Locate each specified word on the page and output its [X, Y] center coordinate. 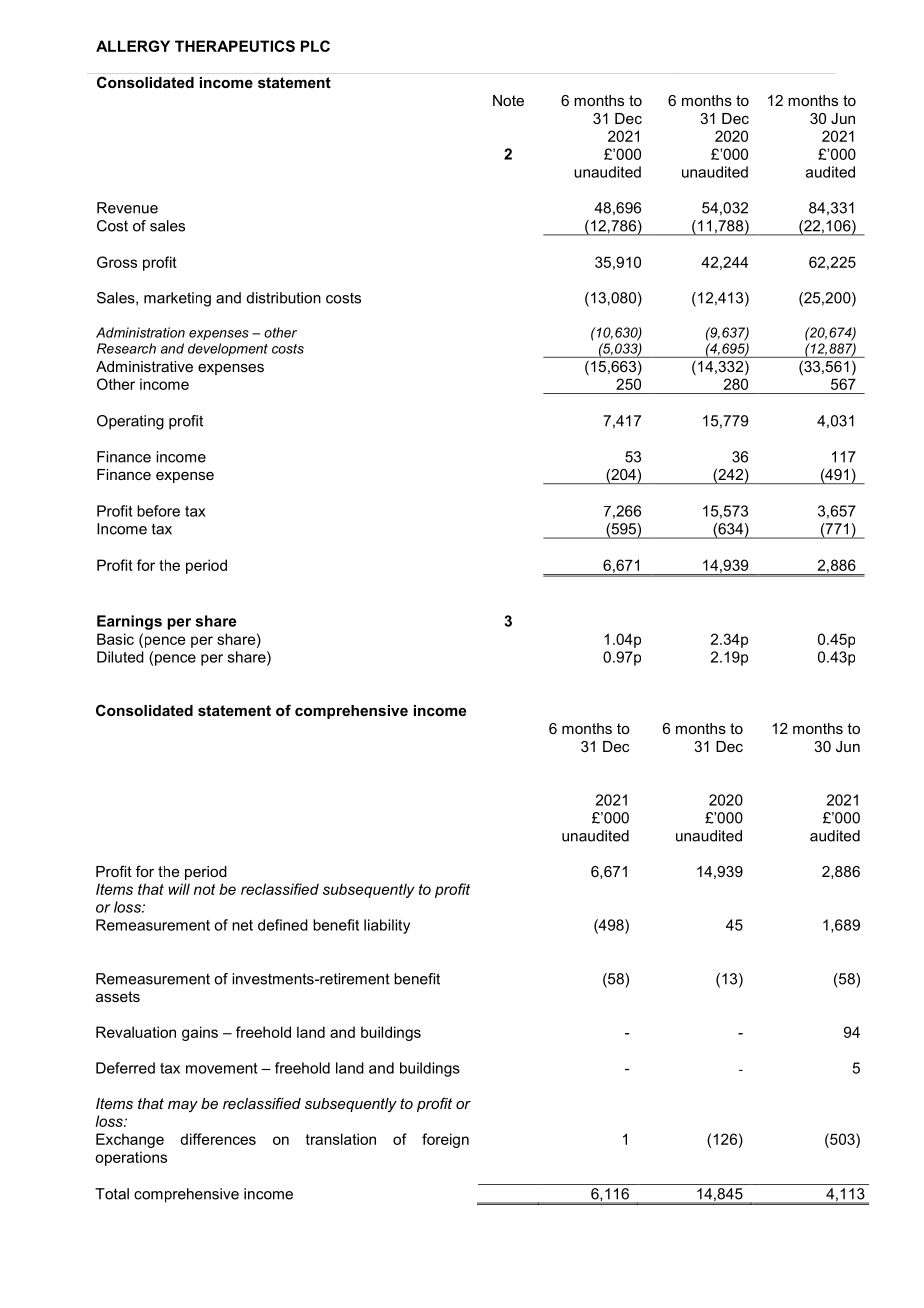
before [158, 511]
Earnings [129, 622]
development [228, 349]
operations [131, 1158]
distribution [284, 298]
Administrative [144, 366]
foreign [445, 1140]
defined [283, 925]
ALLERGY [133, 46]
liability [387, 926]
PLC [315, 46]
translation [341, 1139]
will [179, 889]
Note [508, 100]
